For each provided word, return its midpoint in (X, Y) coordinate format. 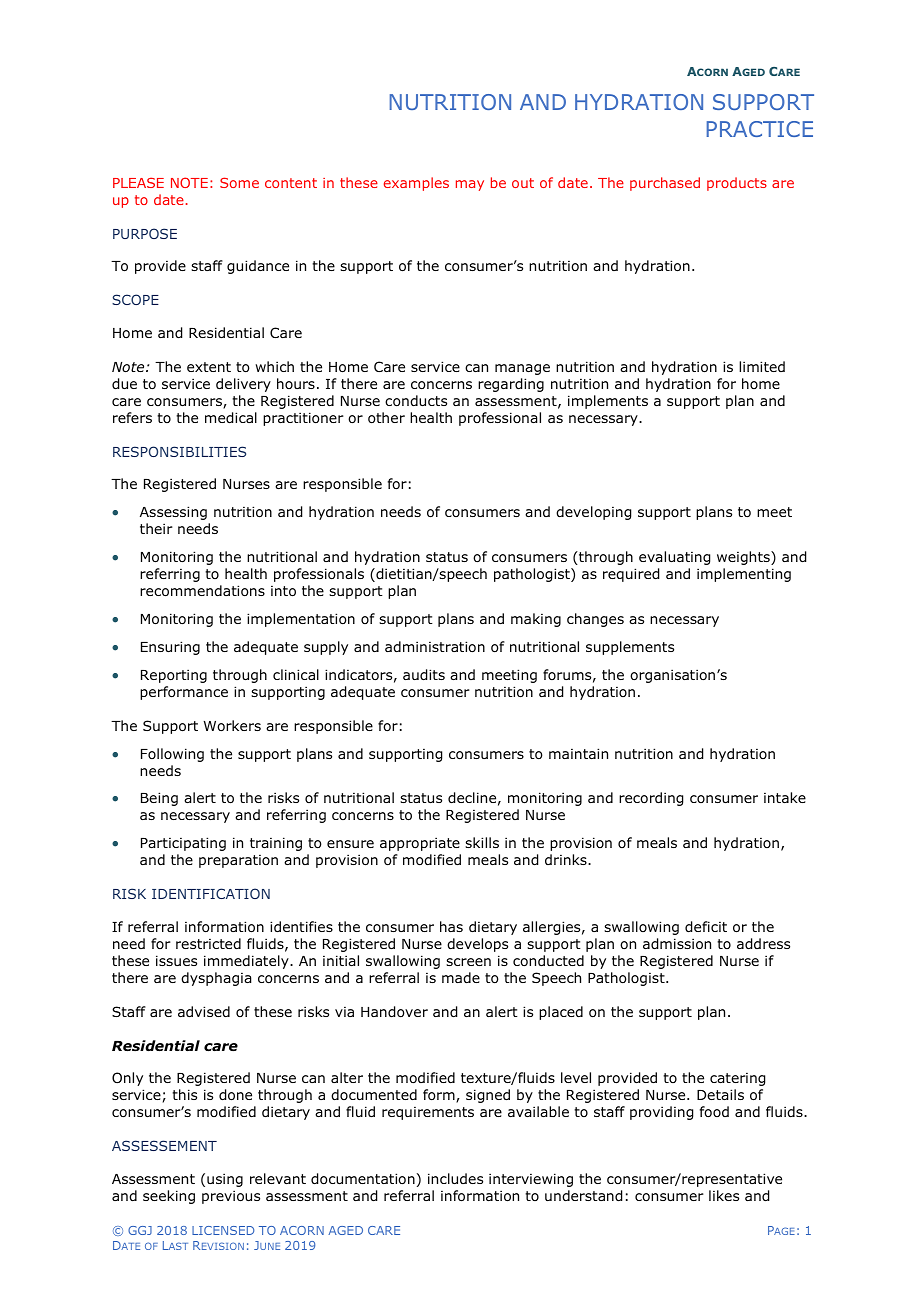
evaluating (674, 558)
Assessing (173, 513)
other (386, 418)
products (737, 184)
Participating (183, 844)
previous (231, 1197)
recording (651, 799)
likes (724, 1195)
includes (455, 1178)
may (470, 185)
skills (482, 842)
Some (239, 182)
